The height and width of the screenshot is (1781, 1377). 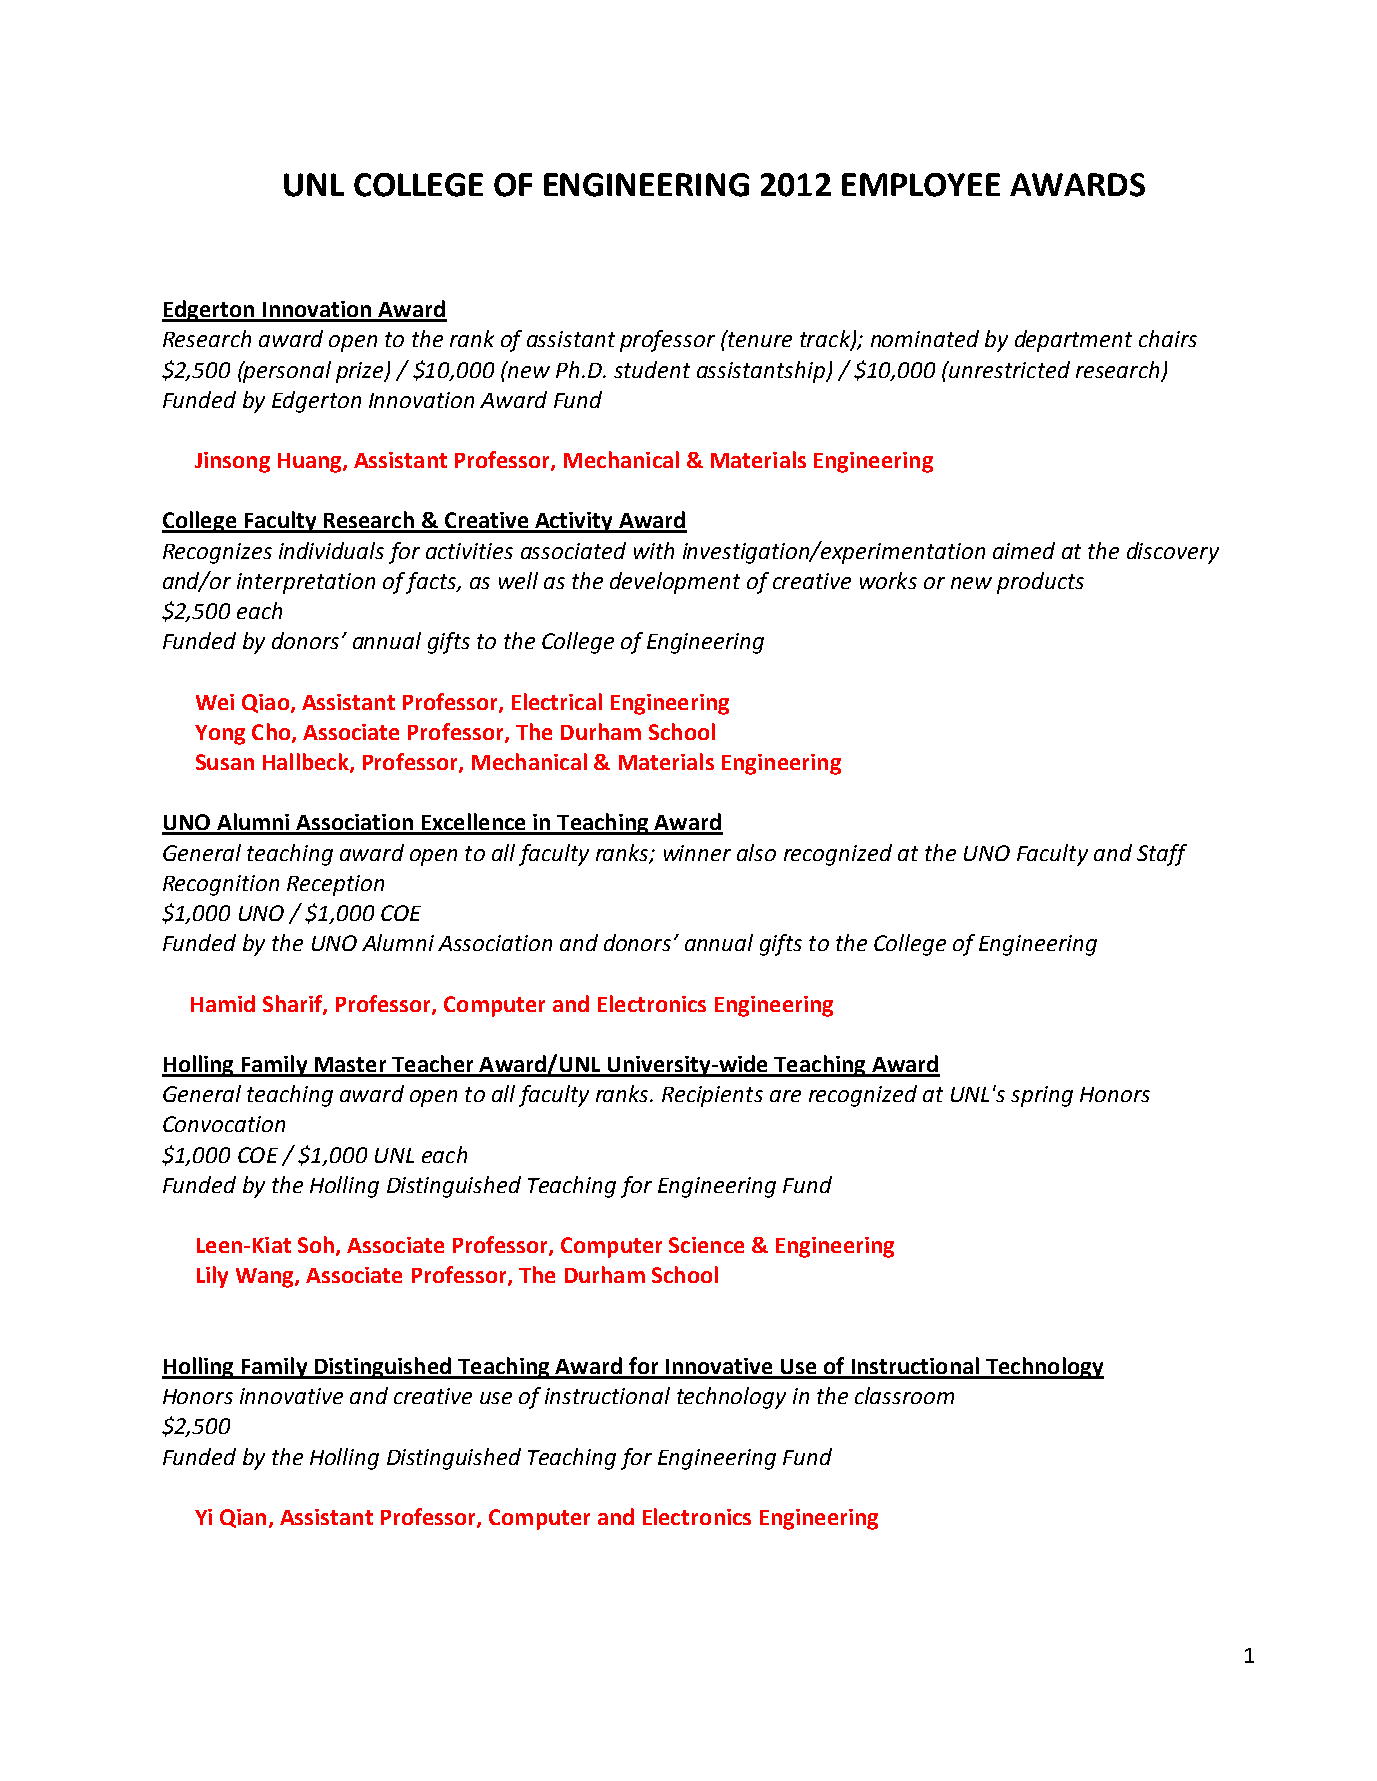 I want to click on Recipients, so click(x=712, y=1096).
